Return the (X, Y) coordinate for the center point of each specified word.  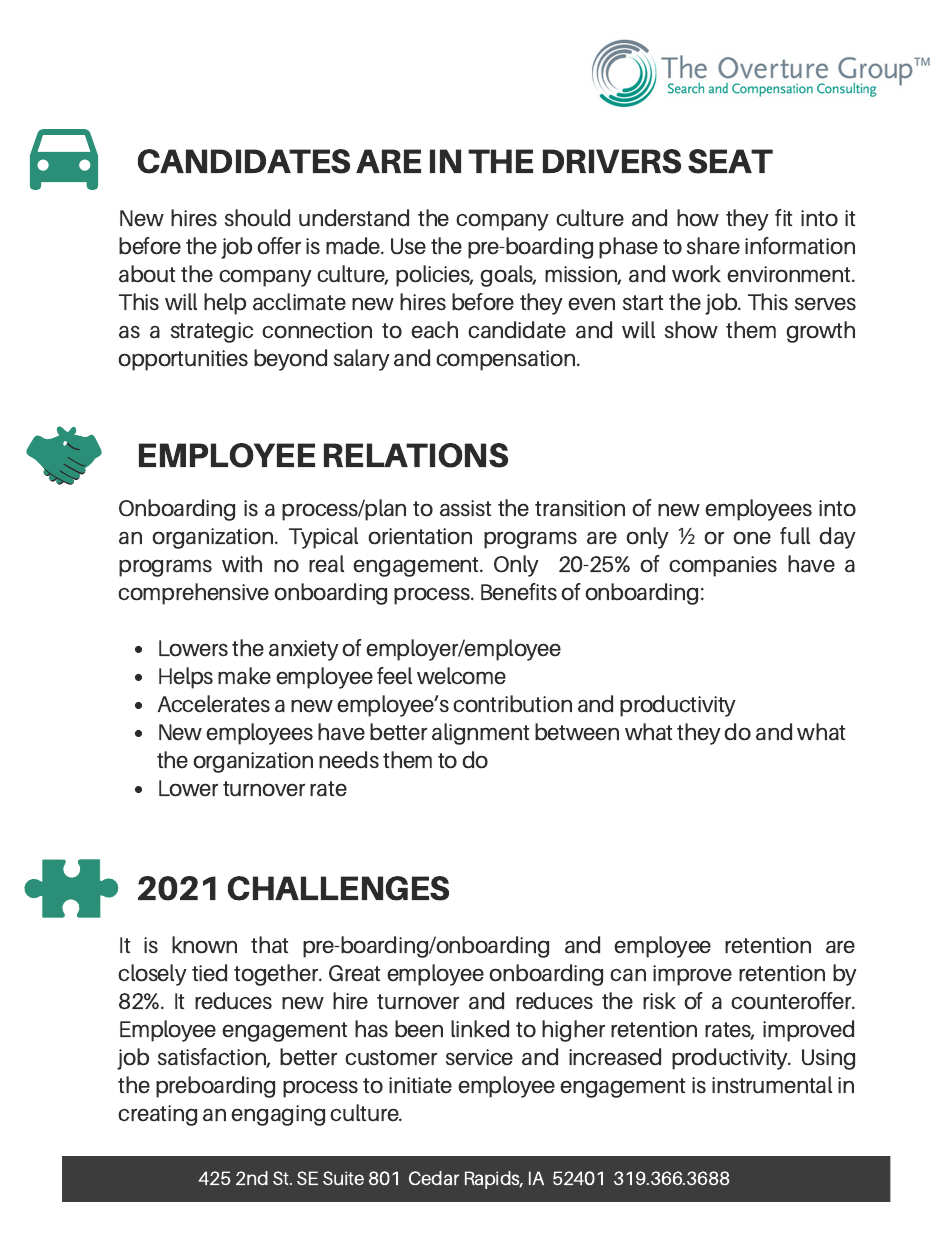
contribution (512, 704)
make (244, 676)
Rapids (494, 1180)
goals (508, 276)
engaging (278, 1115)
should (257, 218)
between (577, 732)
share (713, 246)
